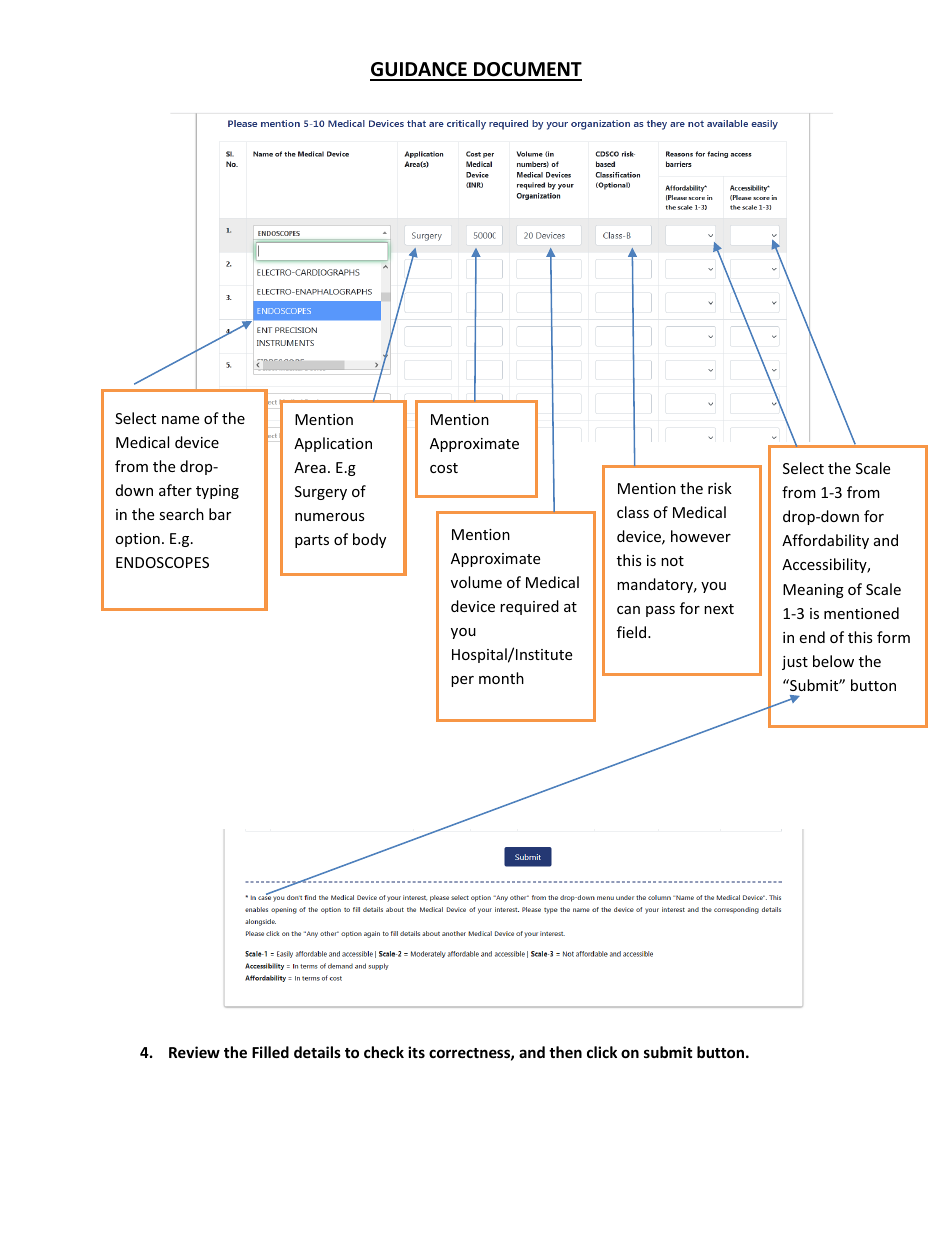  Describe the element at coordinates (270, 1052) in the page. I see `Filled` at that location.
